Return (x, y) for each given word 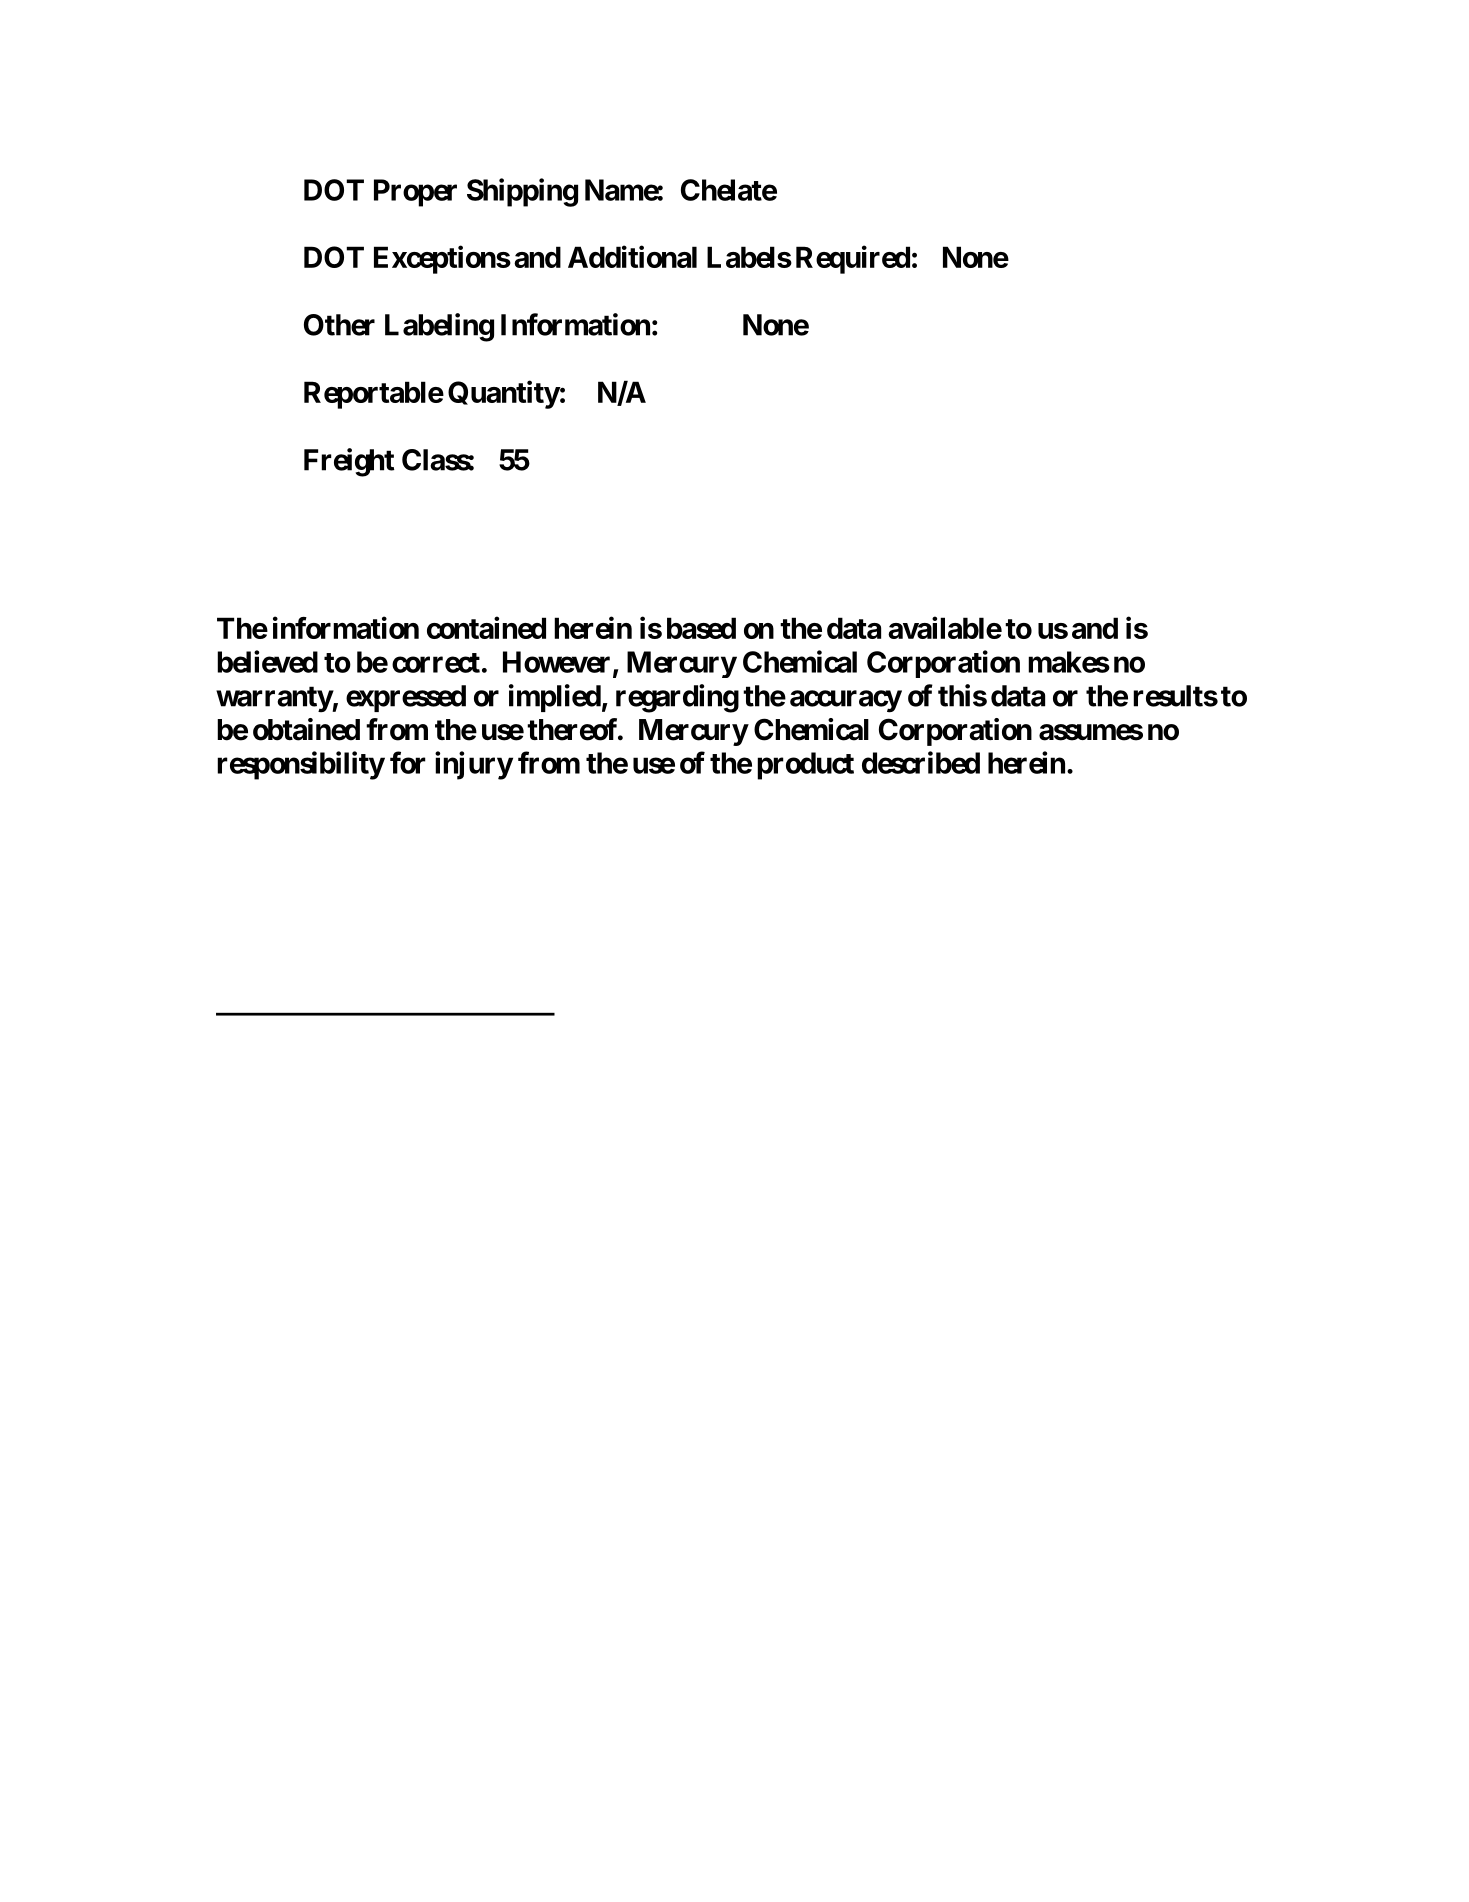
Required (853, 259)
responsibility (301, 765)
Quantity (504, 394)
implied (555, 698)
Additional (632, 256)
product (805, 766)
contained (486, 627)
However (558, 663)
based (701, 628)
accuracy (846, 701)
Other (339, 325)
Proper (415, 193)
